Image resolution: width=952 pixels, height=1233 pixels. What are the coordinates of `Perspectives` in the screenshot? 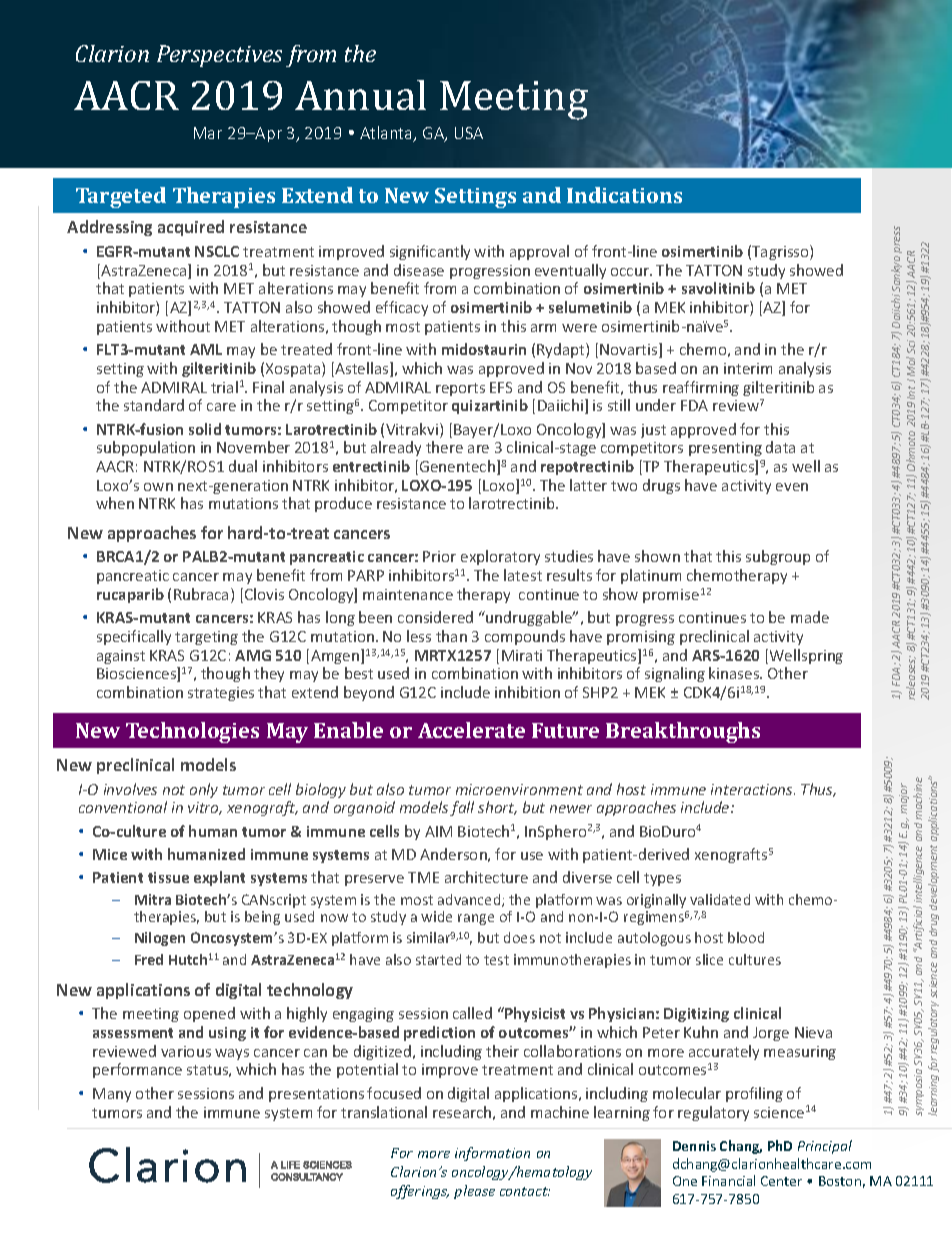 It's located at (219, 56).
